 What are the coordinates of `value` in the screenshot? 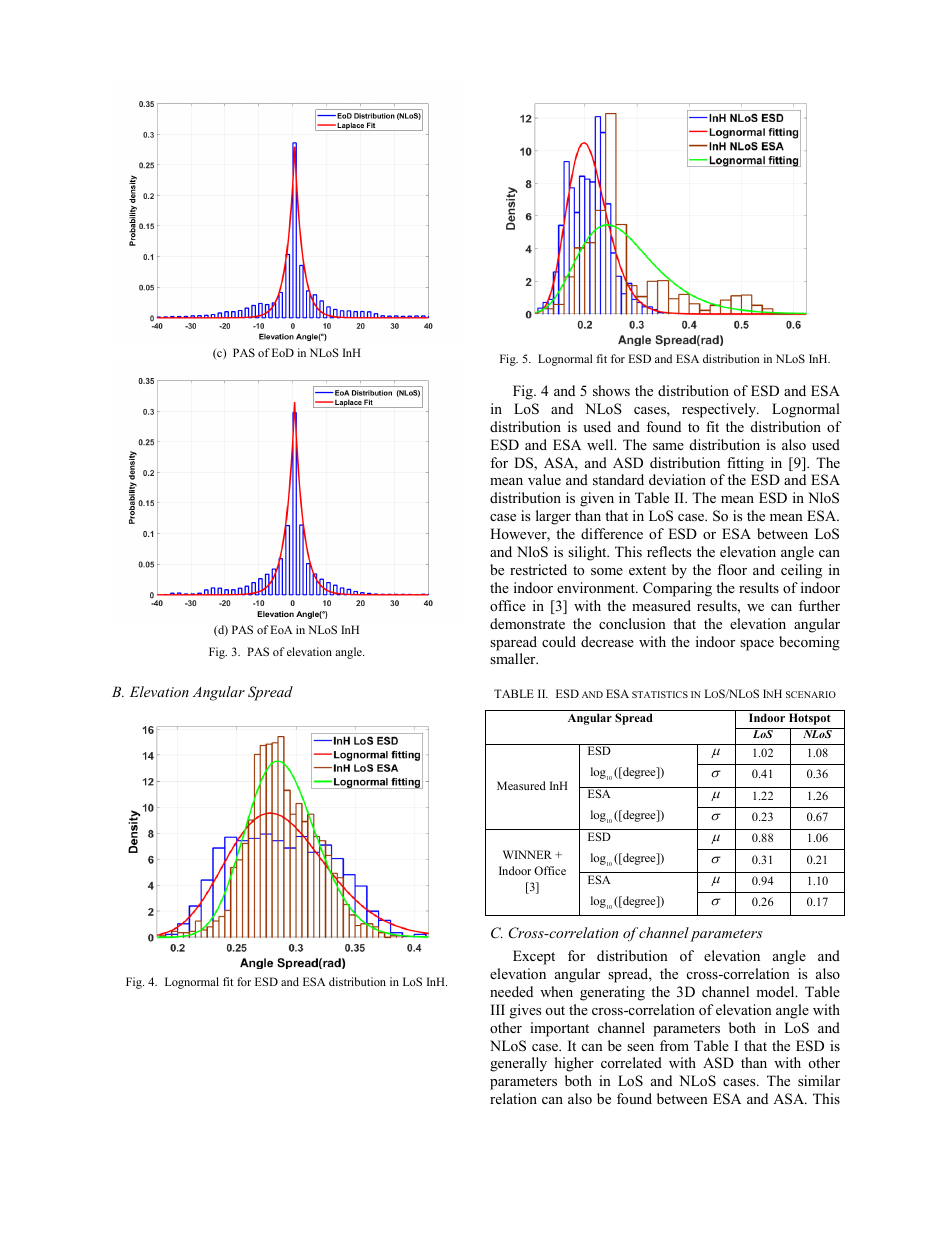 It's located at (544, 479).
